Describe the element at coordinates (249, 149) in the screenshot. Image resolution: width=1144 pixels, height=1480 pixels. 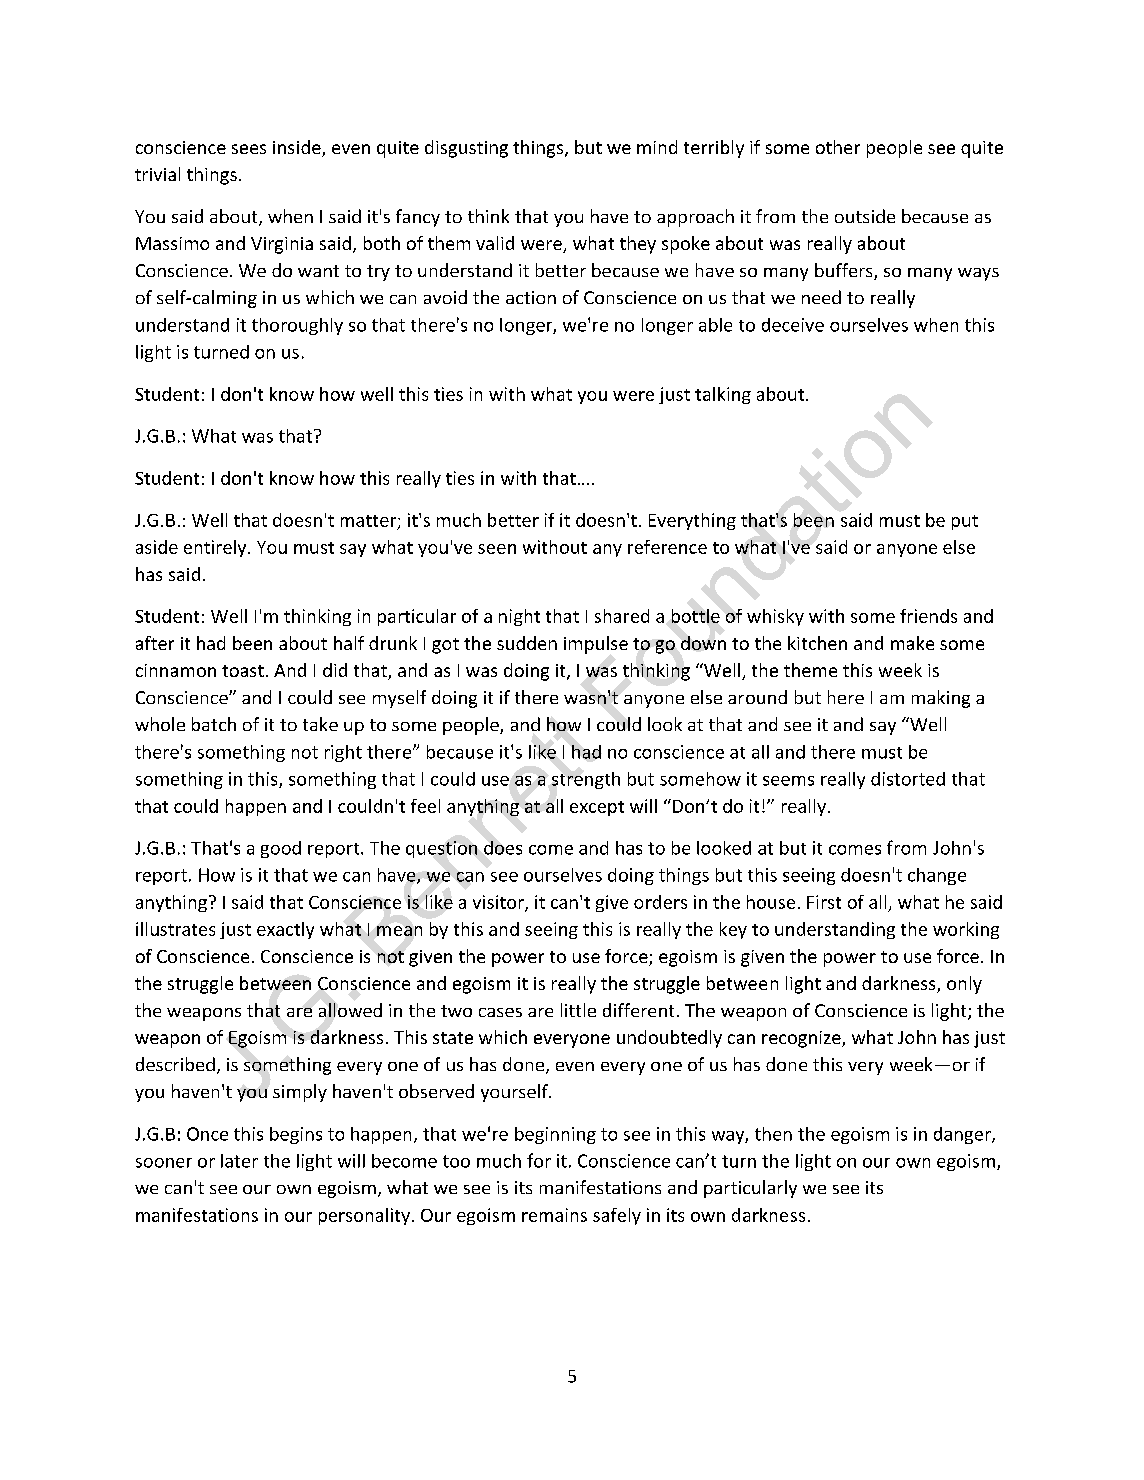
I see `sees` at that location.
